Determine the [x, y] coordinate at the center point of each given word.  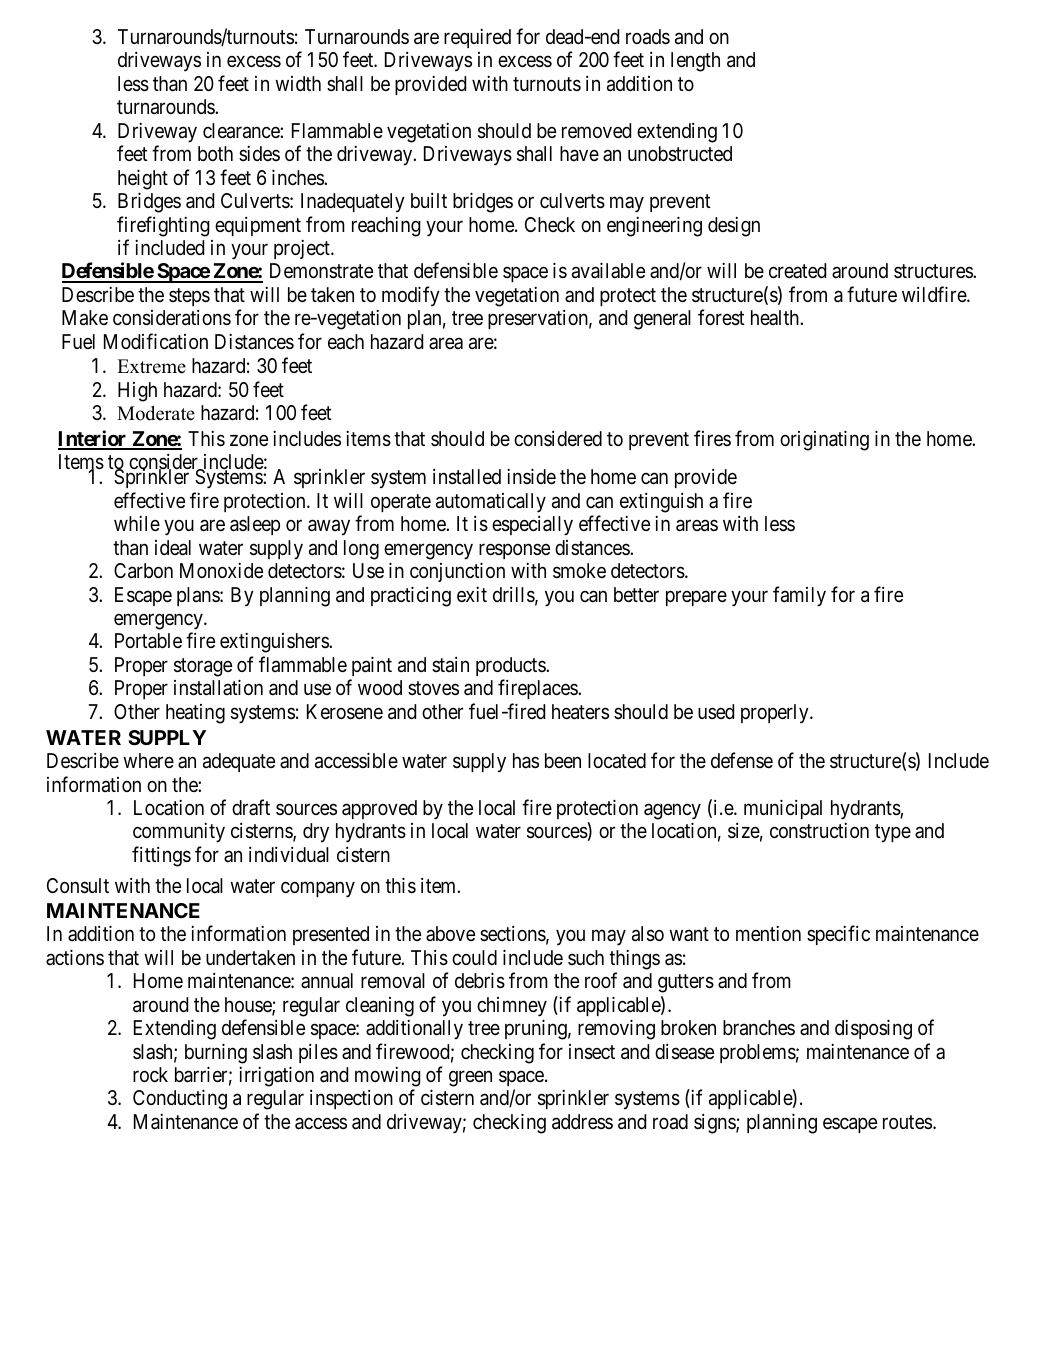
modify [411, 296]
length [695, 62]
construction [819, 830]
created [797, 270]
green [470, 1079]
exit [472, 594]
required [477, 38]
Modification [156, 341]
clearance [242, 131]
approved [379, 809]
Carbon [143, 571]
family [799, 596]
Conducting [180, 1100]
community [179, 833]
